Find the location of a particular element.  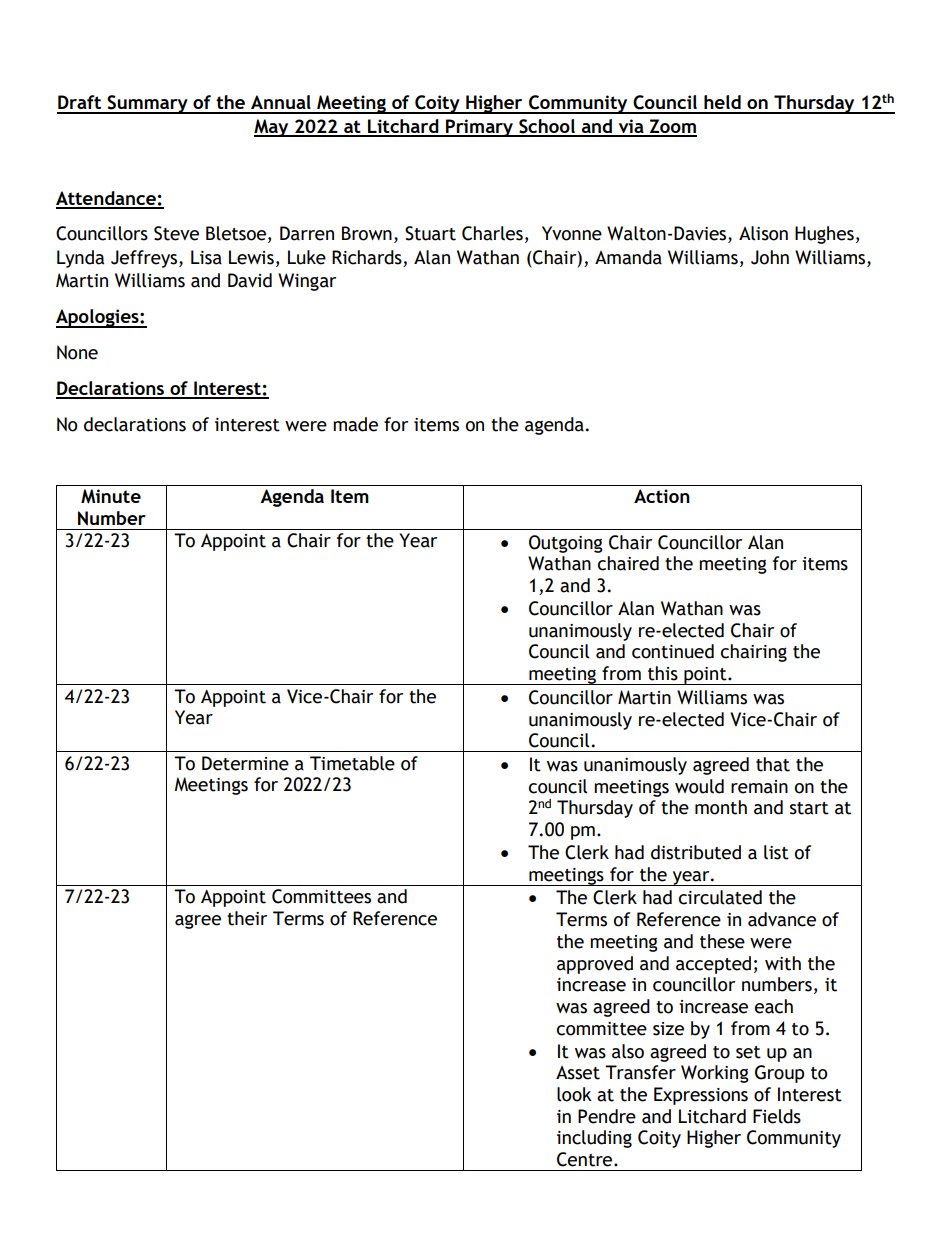

Alison is located at coordinates (763, 233).
